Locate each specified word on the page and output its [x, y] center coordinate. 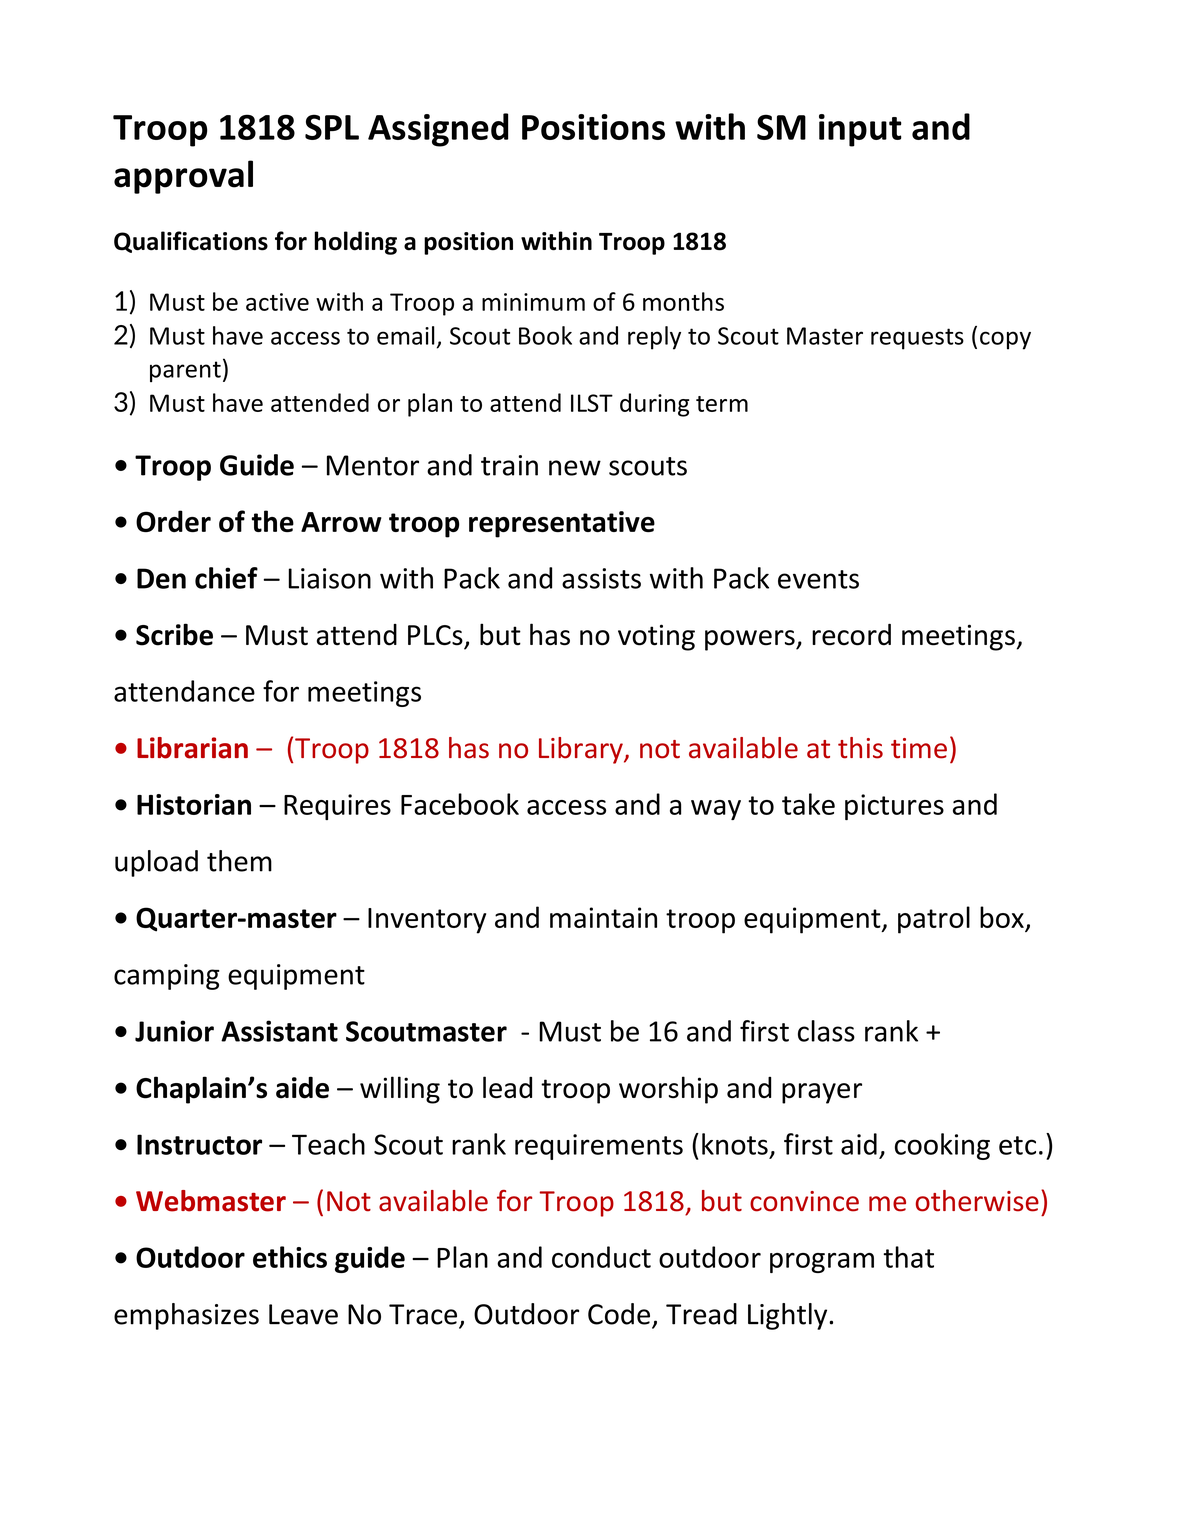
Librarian [192, 748]
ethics [290, 1257]
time [919, 748]
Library [582, 750]
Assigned [438, 130]
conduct [601, 1257]
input [860, 130]
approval [183, 177]
